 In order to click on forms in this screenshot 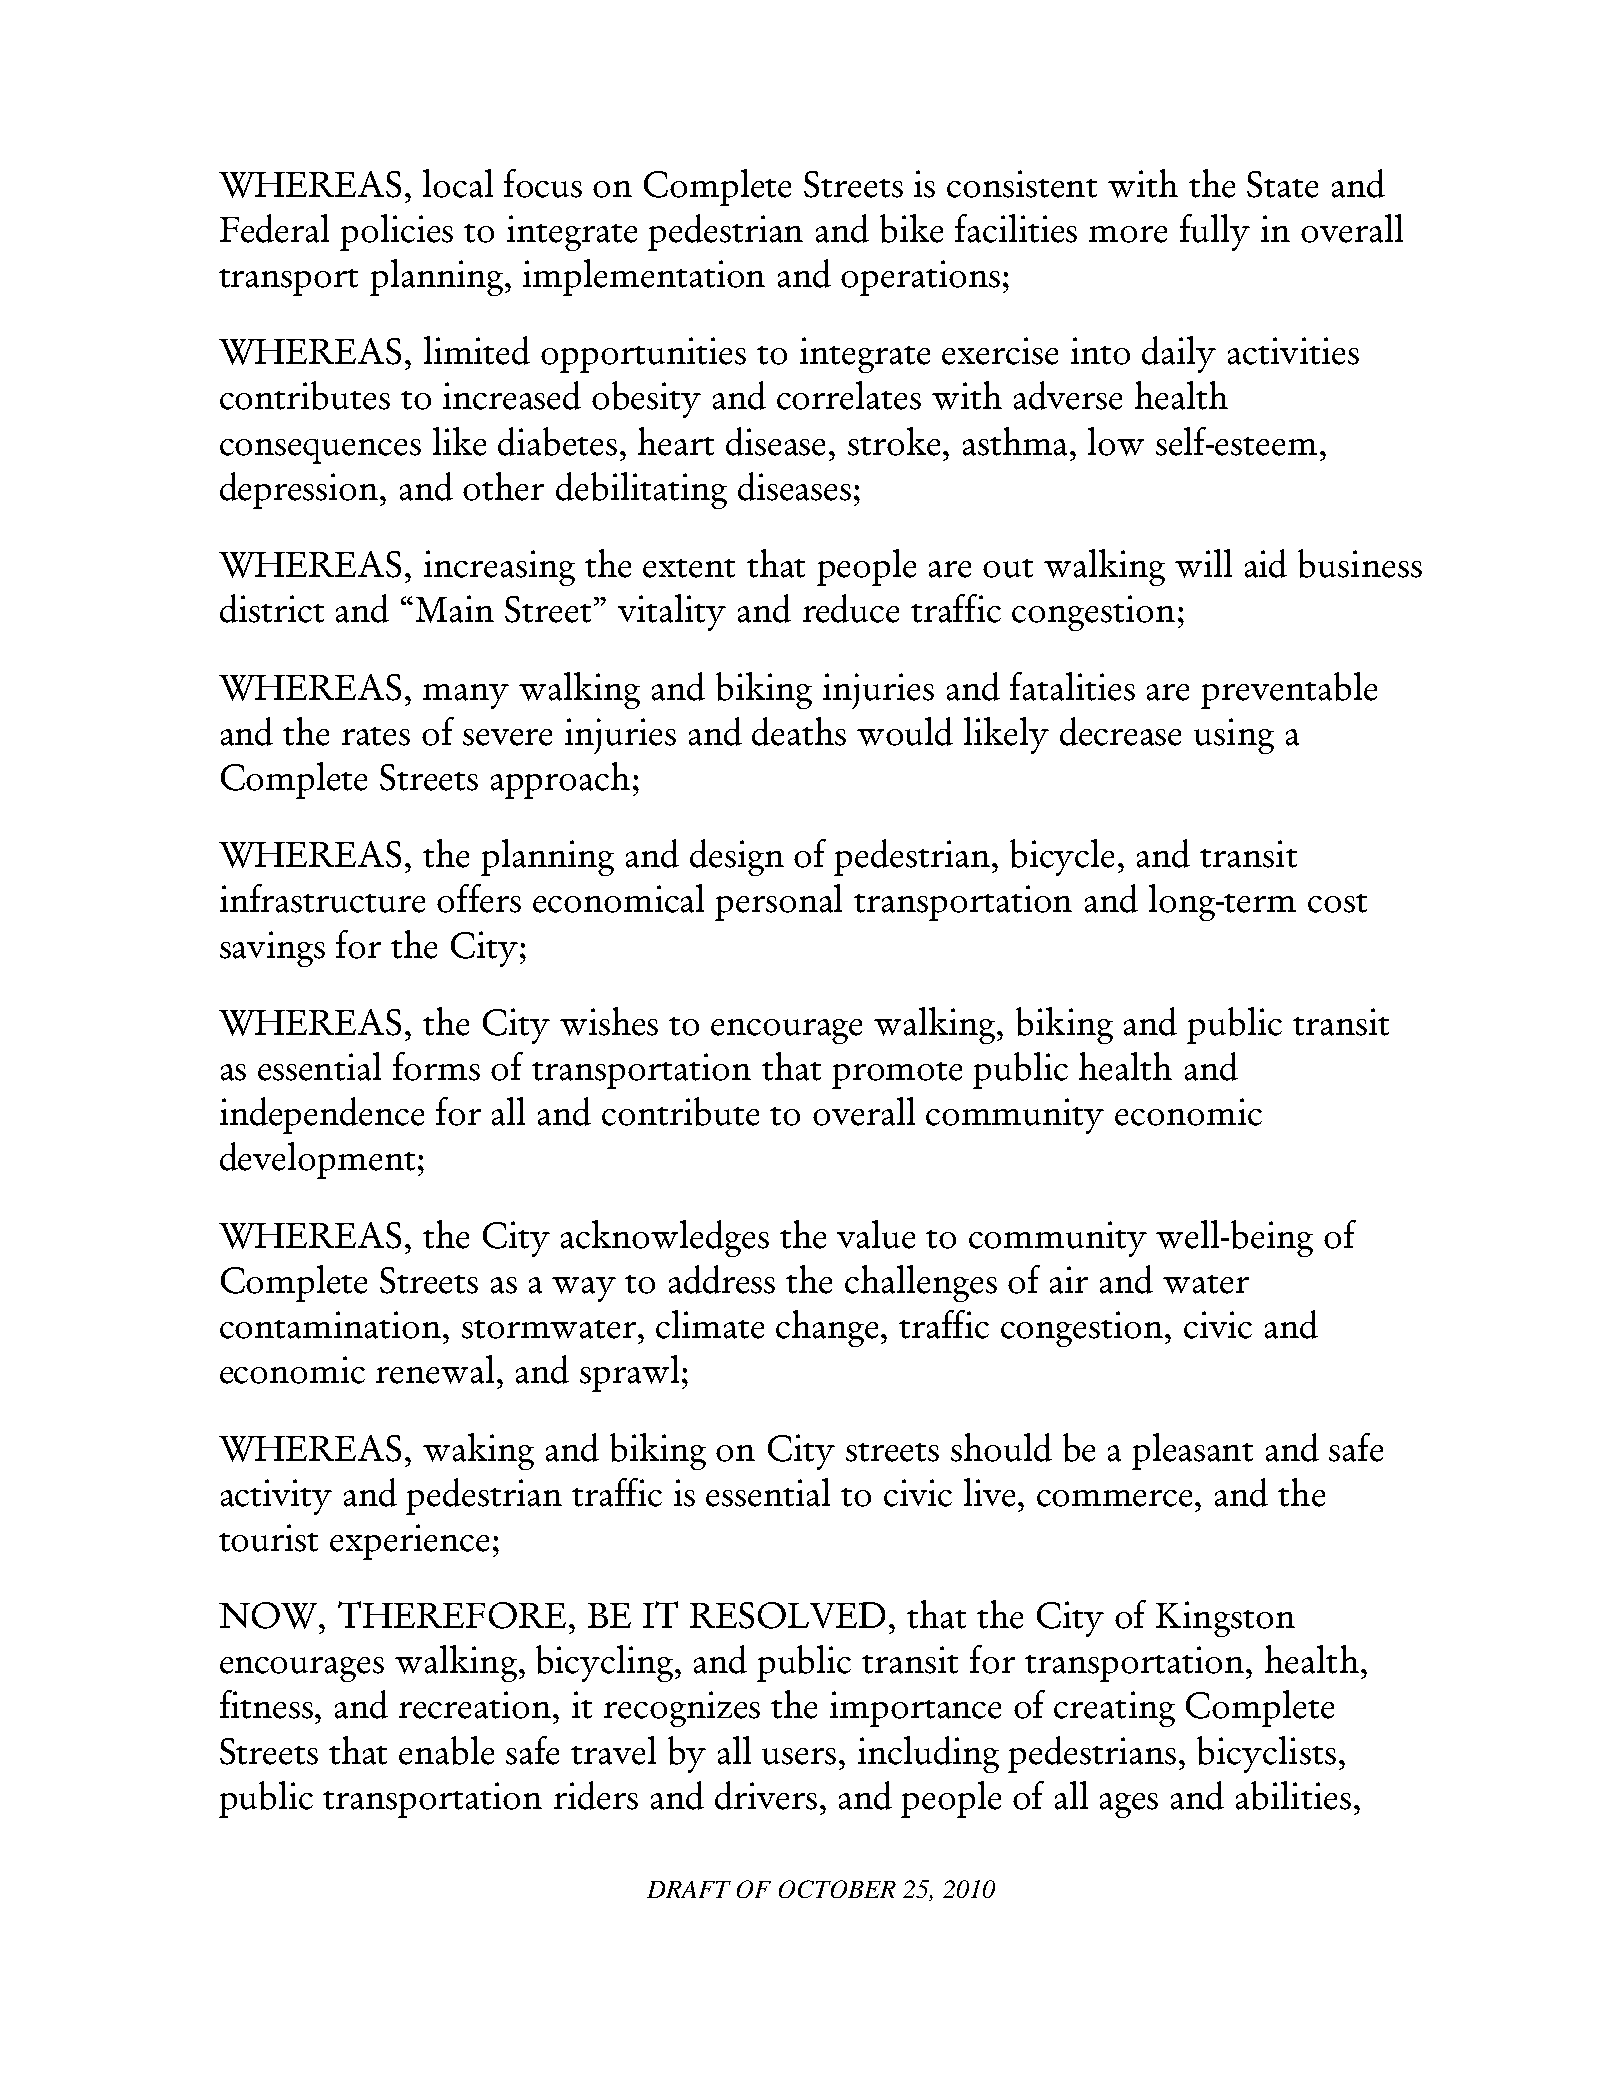, I will do `click(436, 1066)`.
